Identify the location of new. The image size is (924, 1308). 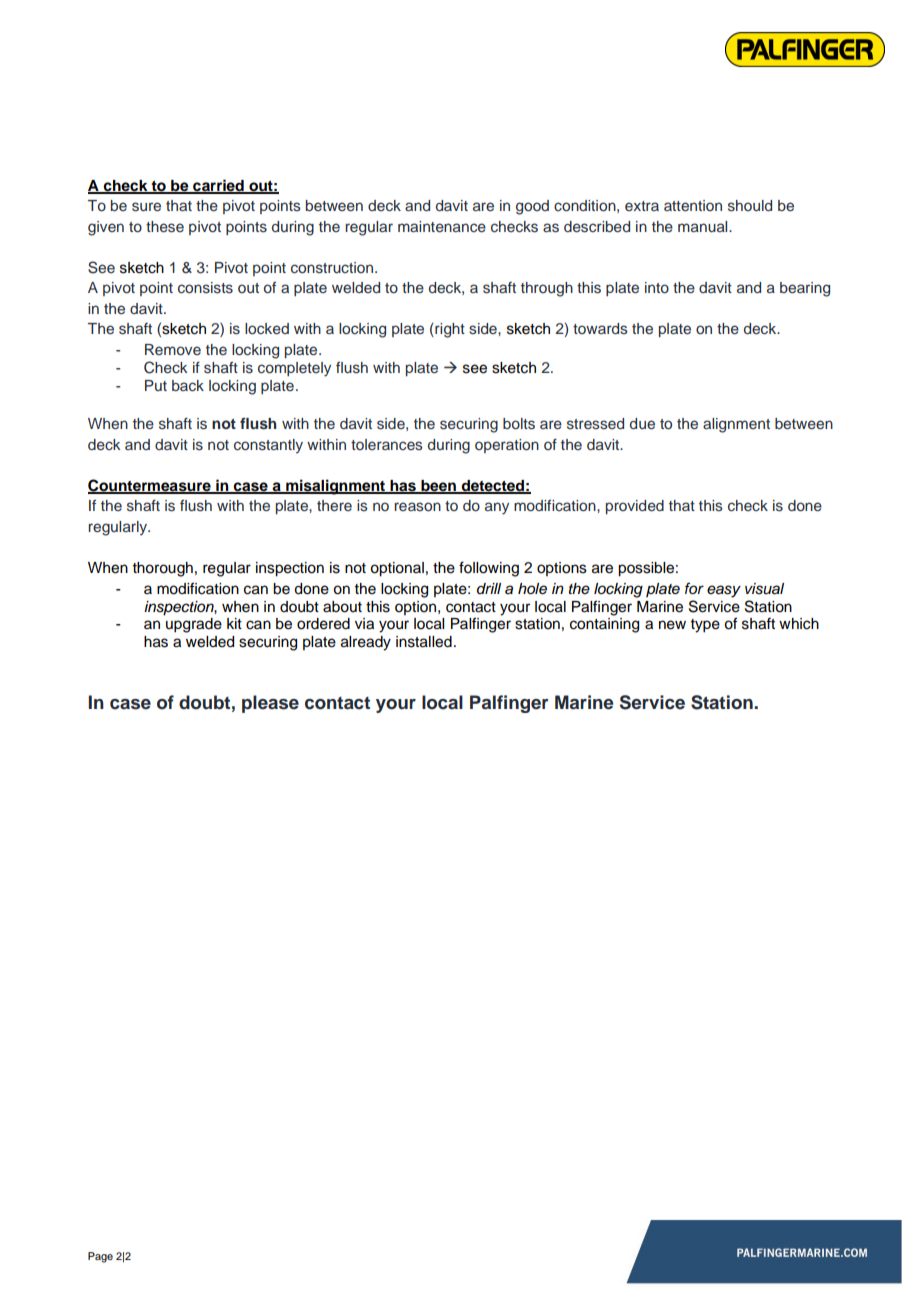
(672, 625).
